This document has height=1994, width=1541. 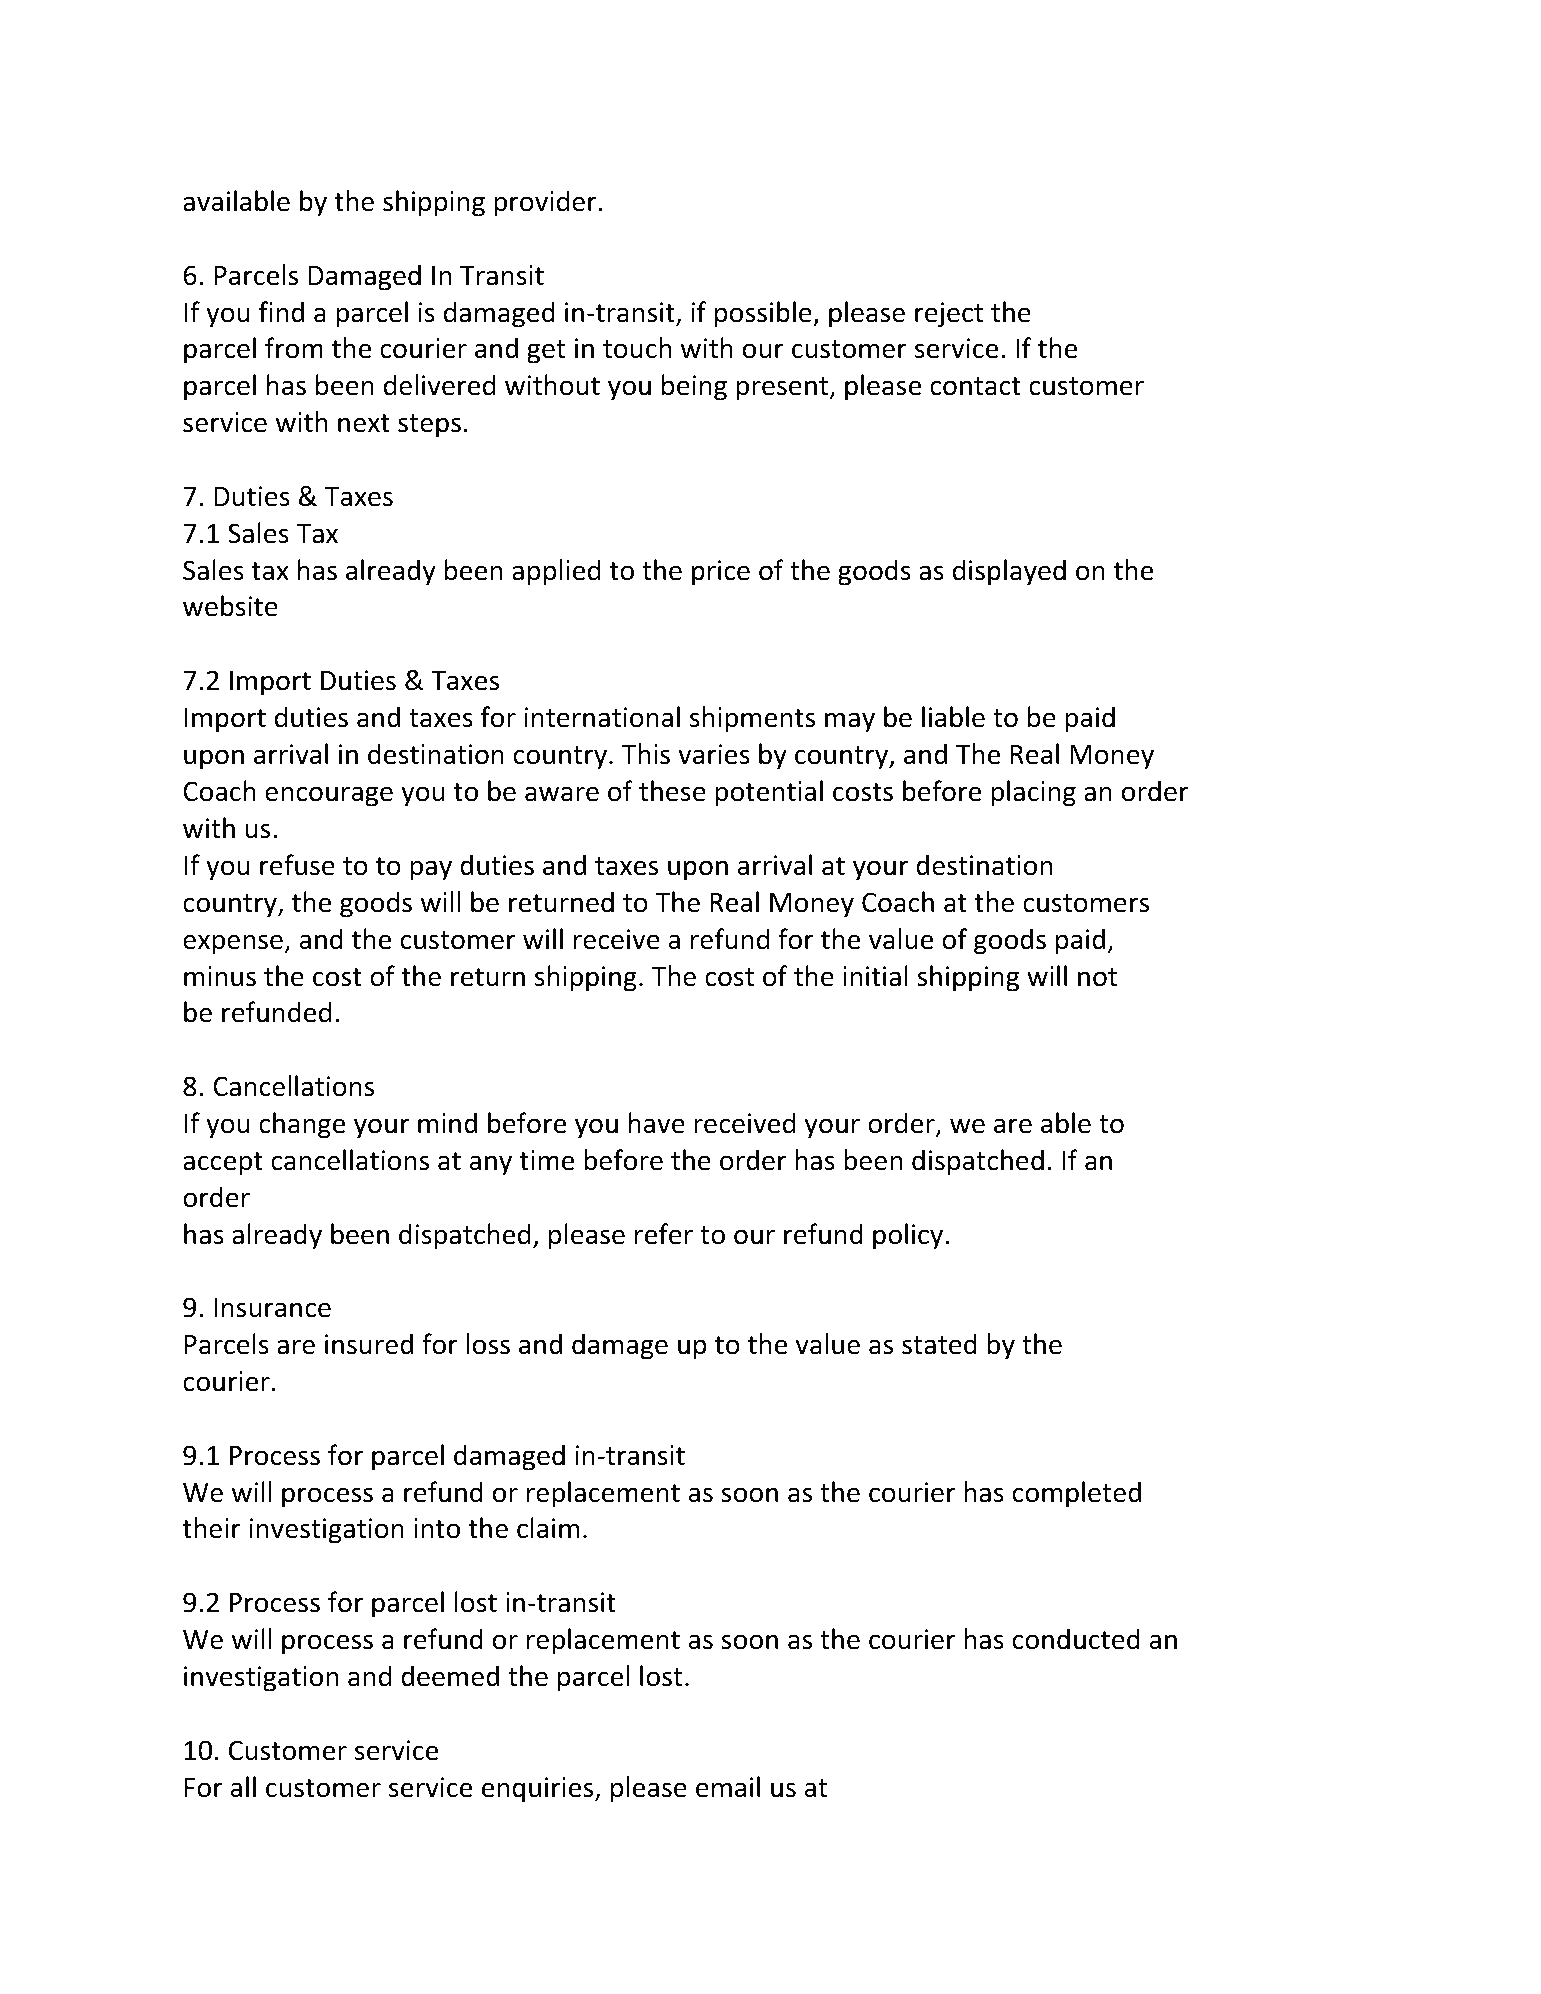 What do you see at coordinates (1097, 977) in the document?
I see `not` at bounding box center [1097, 977].
